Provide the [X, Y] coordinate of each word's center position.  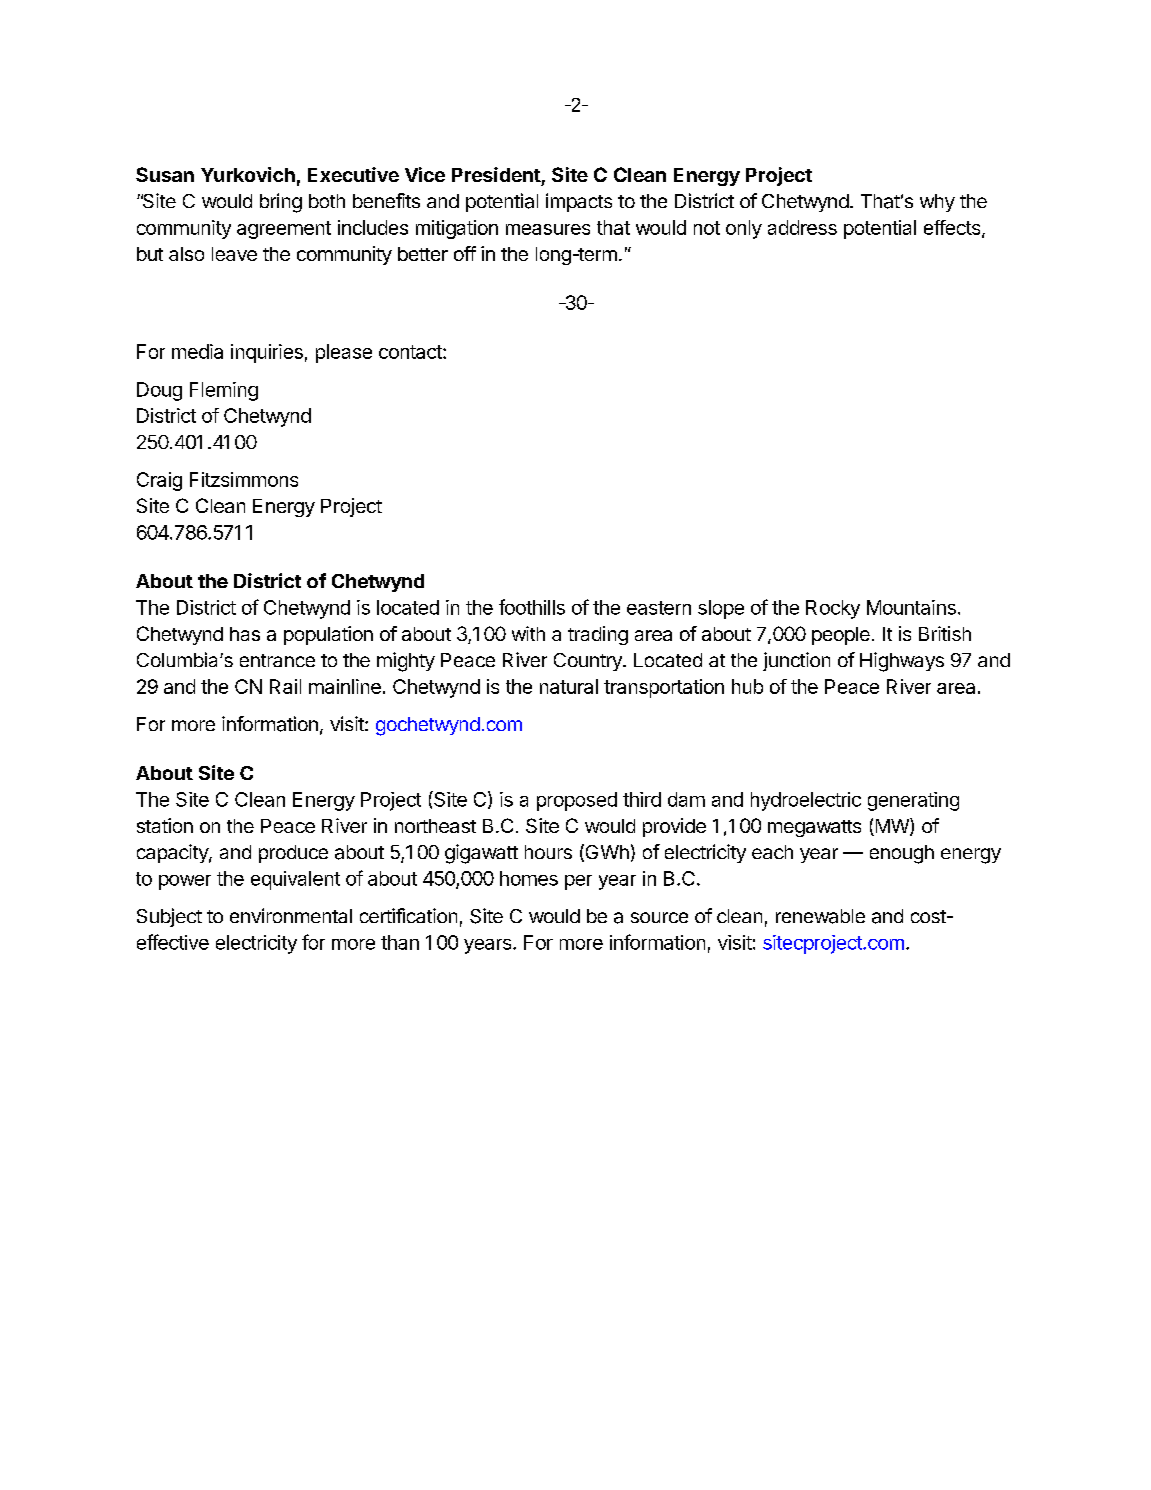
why [937, 203]
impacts [579, 202]
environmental [291, 915]
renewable [820, 916]
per [578, 882]
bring [281, 203]
